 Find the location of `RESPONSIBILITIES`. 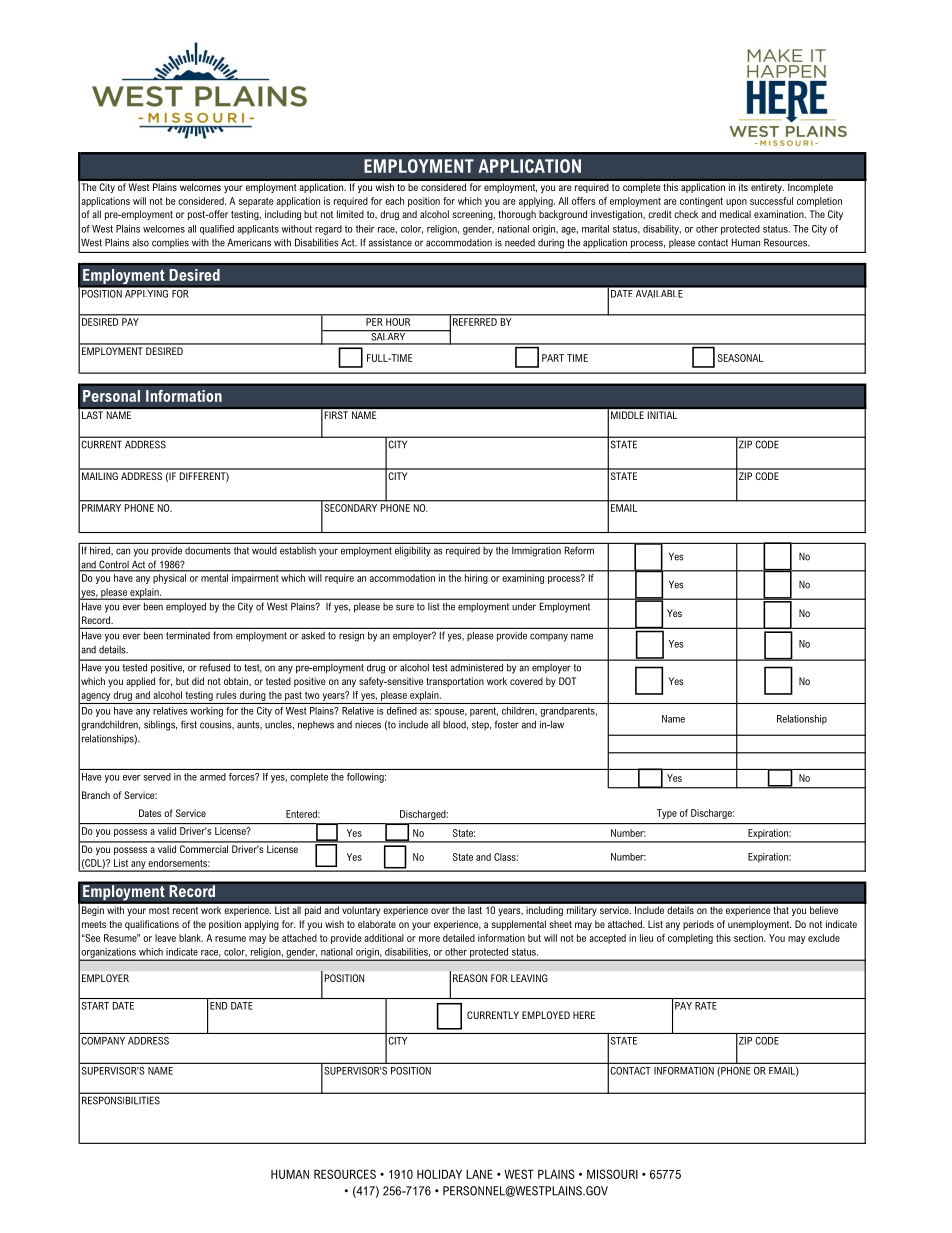

RESPONSIBILITIES is located at coordinates (121, 1100).
